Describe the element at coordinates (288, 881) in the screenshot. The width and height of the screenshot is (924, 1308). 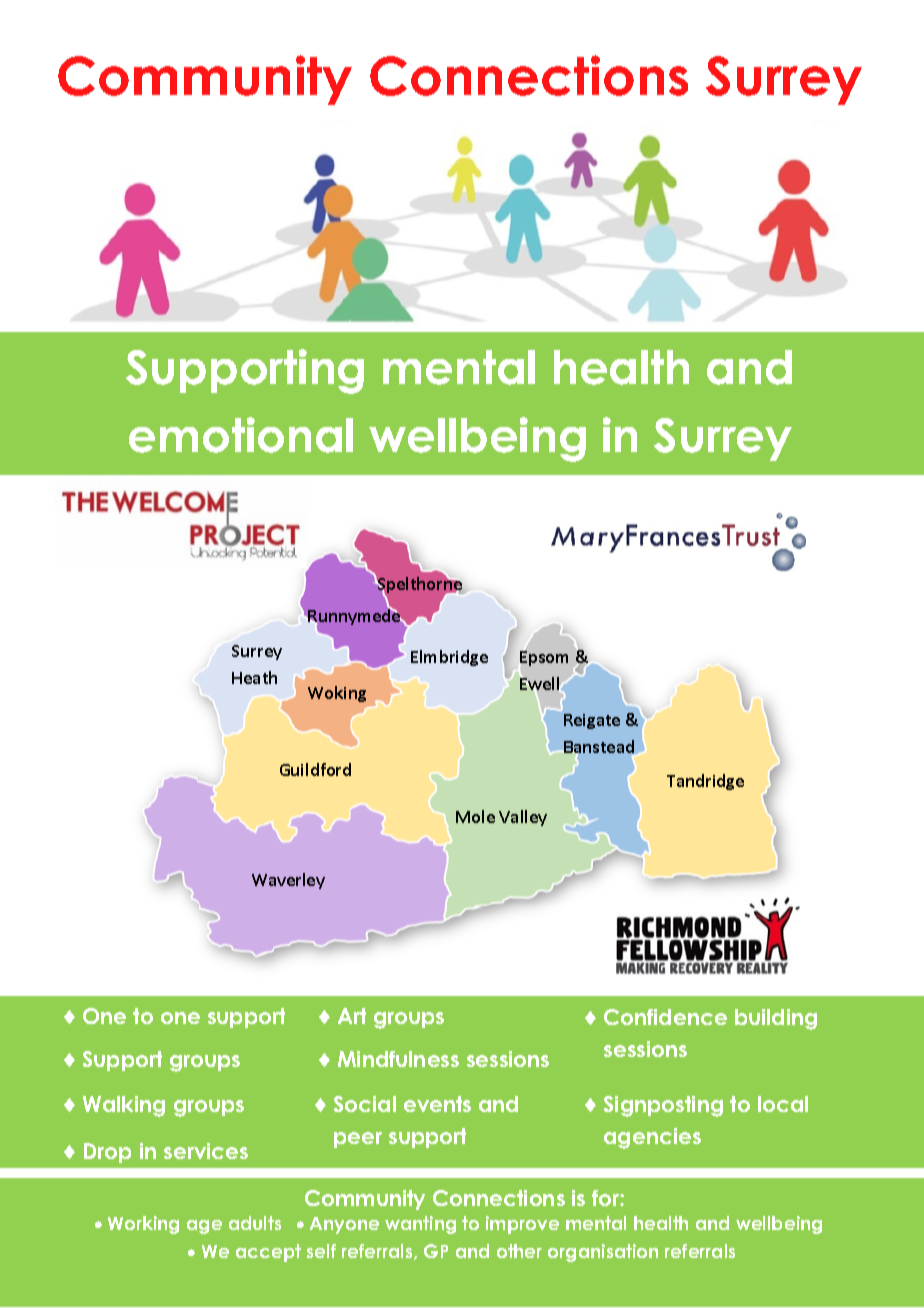
I see `Waverley` at that location.
